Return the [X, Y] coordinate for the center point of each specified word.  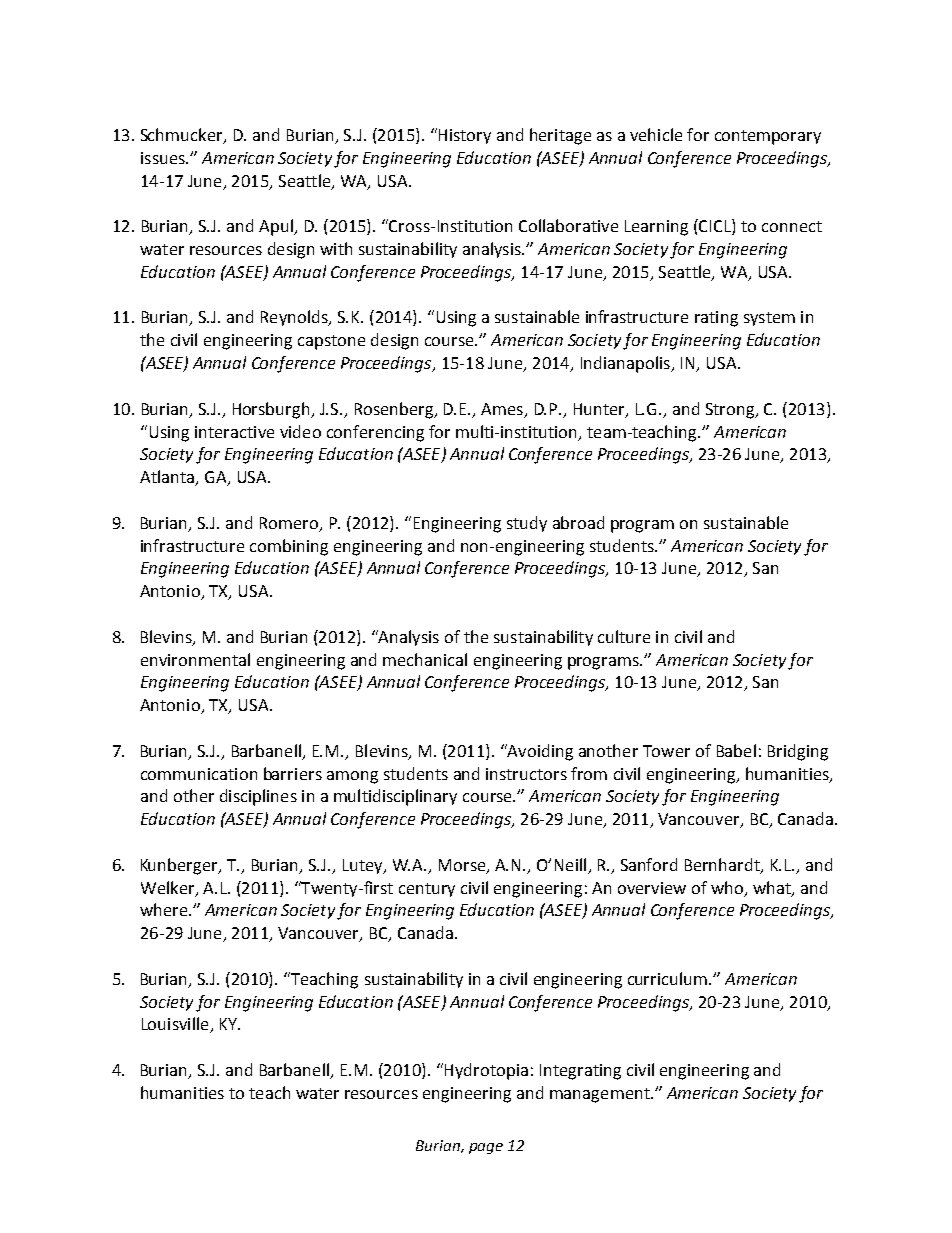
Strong [731, 411]
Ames [502, 409]
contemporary [768, 137]
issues [164, 158]
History [465, 136]
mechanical [425, 659]
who [727, 887]
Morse [463, 866]
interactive [234, 432]
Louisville [176, 1025]
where [165, 909]
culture [624, 636]
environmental [195, 659]
